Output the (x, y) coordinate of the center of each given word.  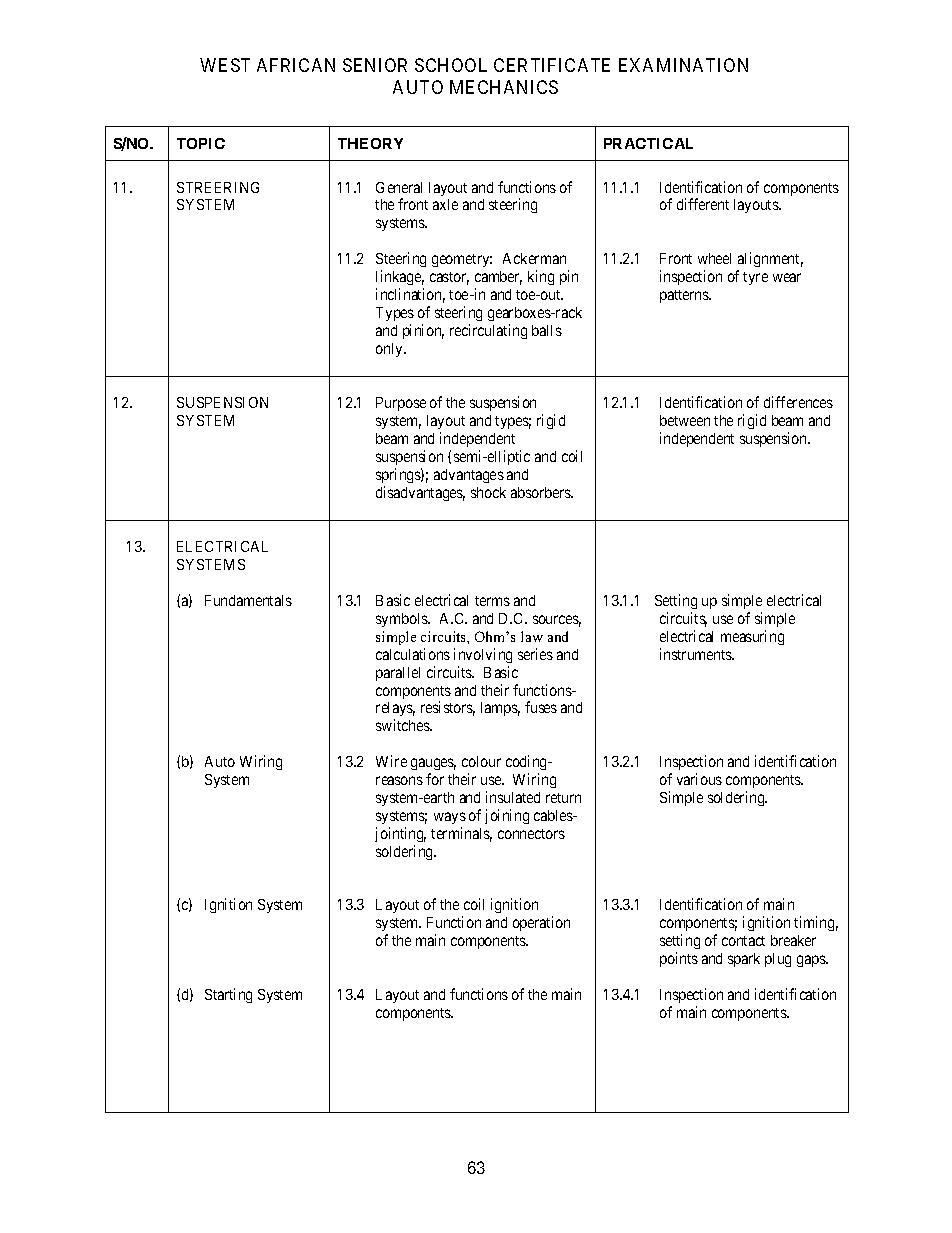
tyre (755, 278)
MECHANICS (504, 87)
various (699, 779)
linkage (400, 277)
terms (492, 601)
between (685, 420)
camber (498, 278)
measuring (752, 637)
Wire (391, 761)
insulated (513, 797)
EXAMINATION (683, 65)
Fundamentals (248, 600)
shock (488, 492)
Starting (228, 995)
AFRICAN (296, 65)
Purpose (401, 404)
